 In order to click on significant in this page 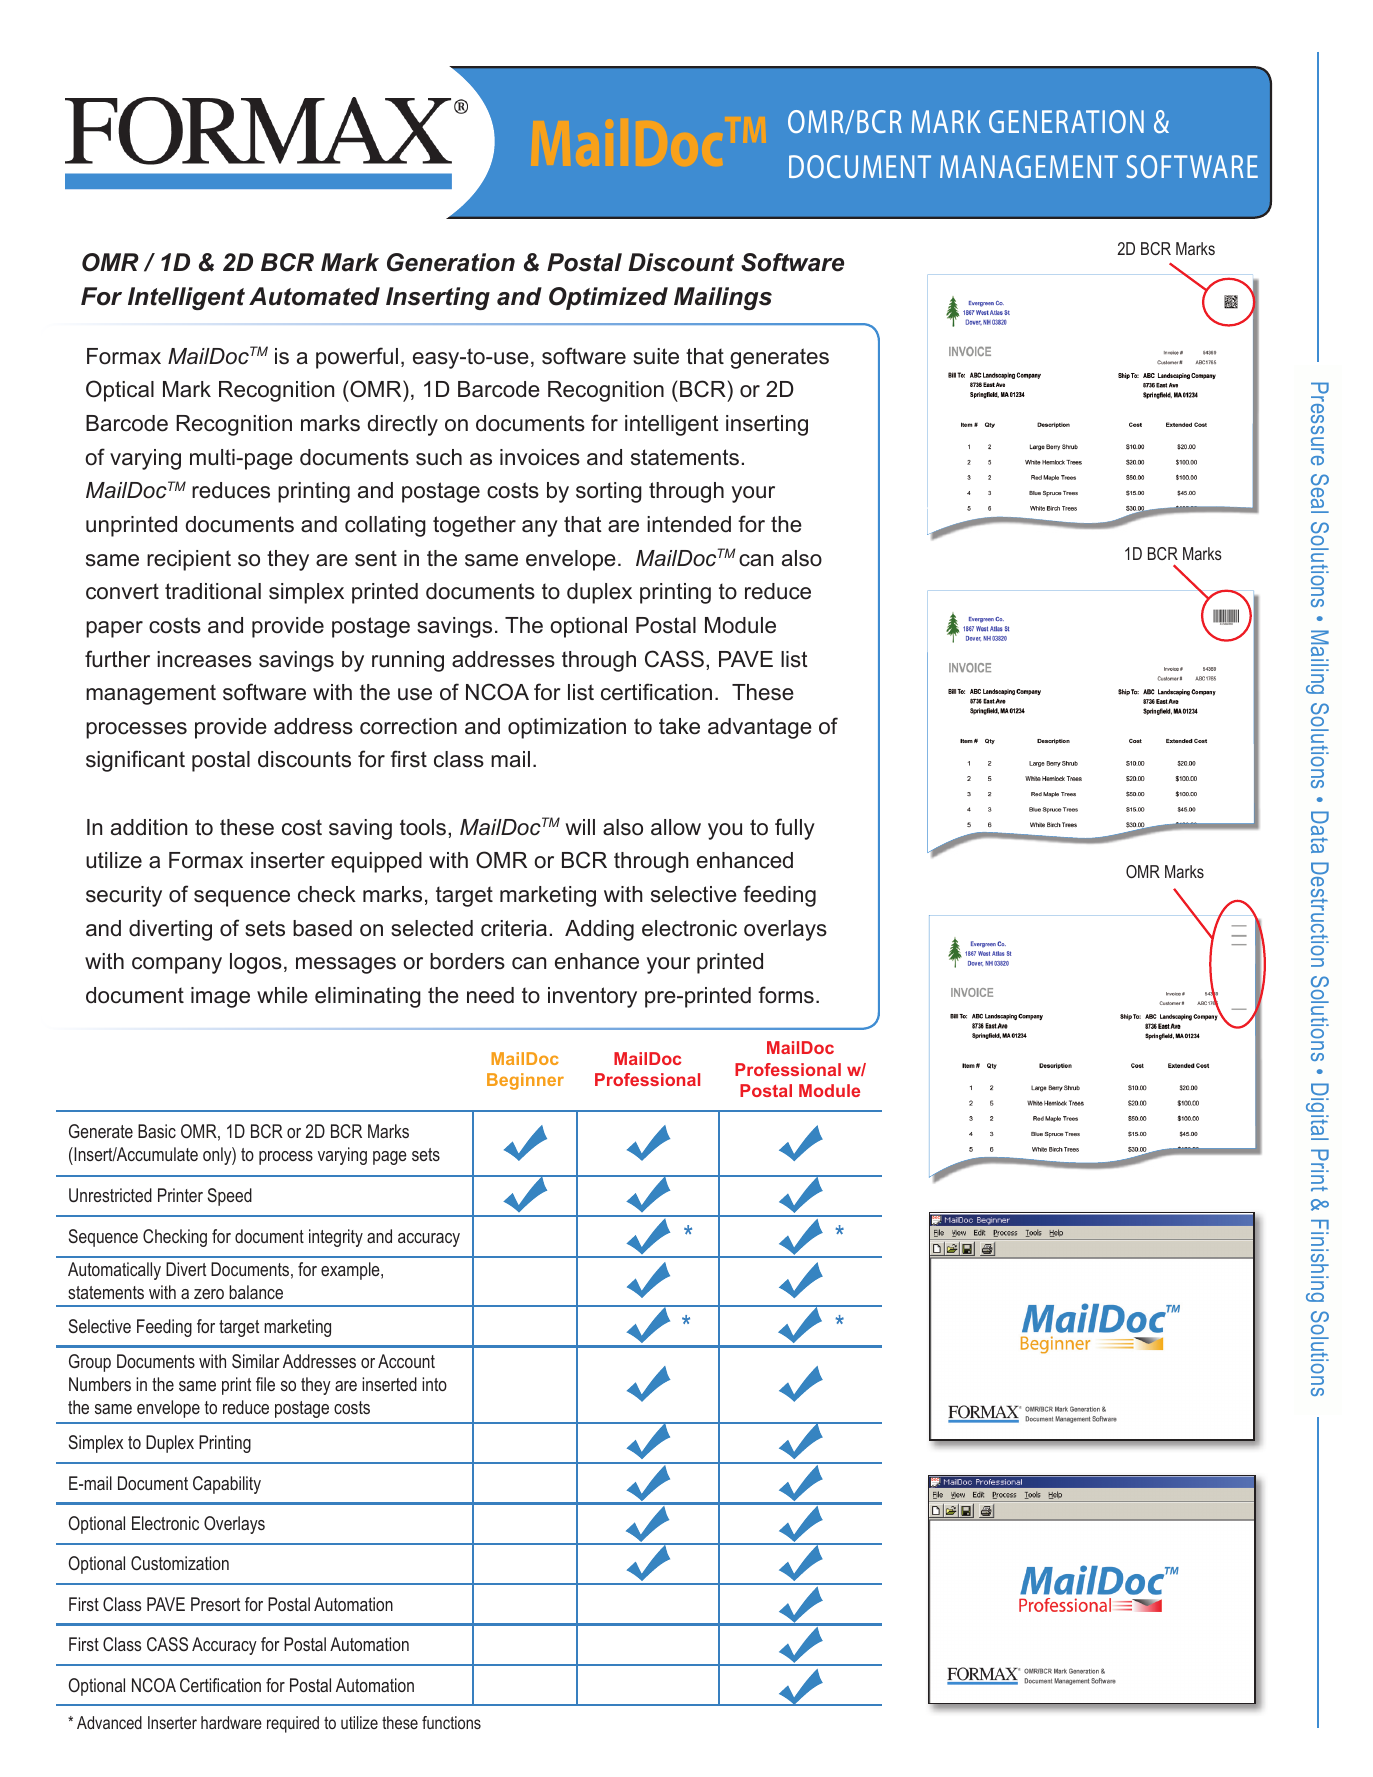, I will do `click(135, 761)`.
